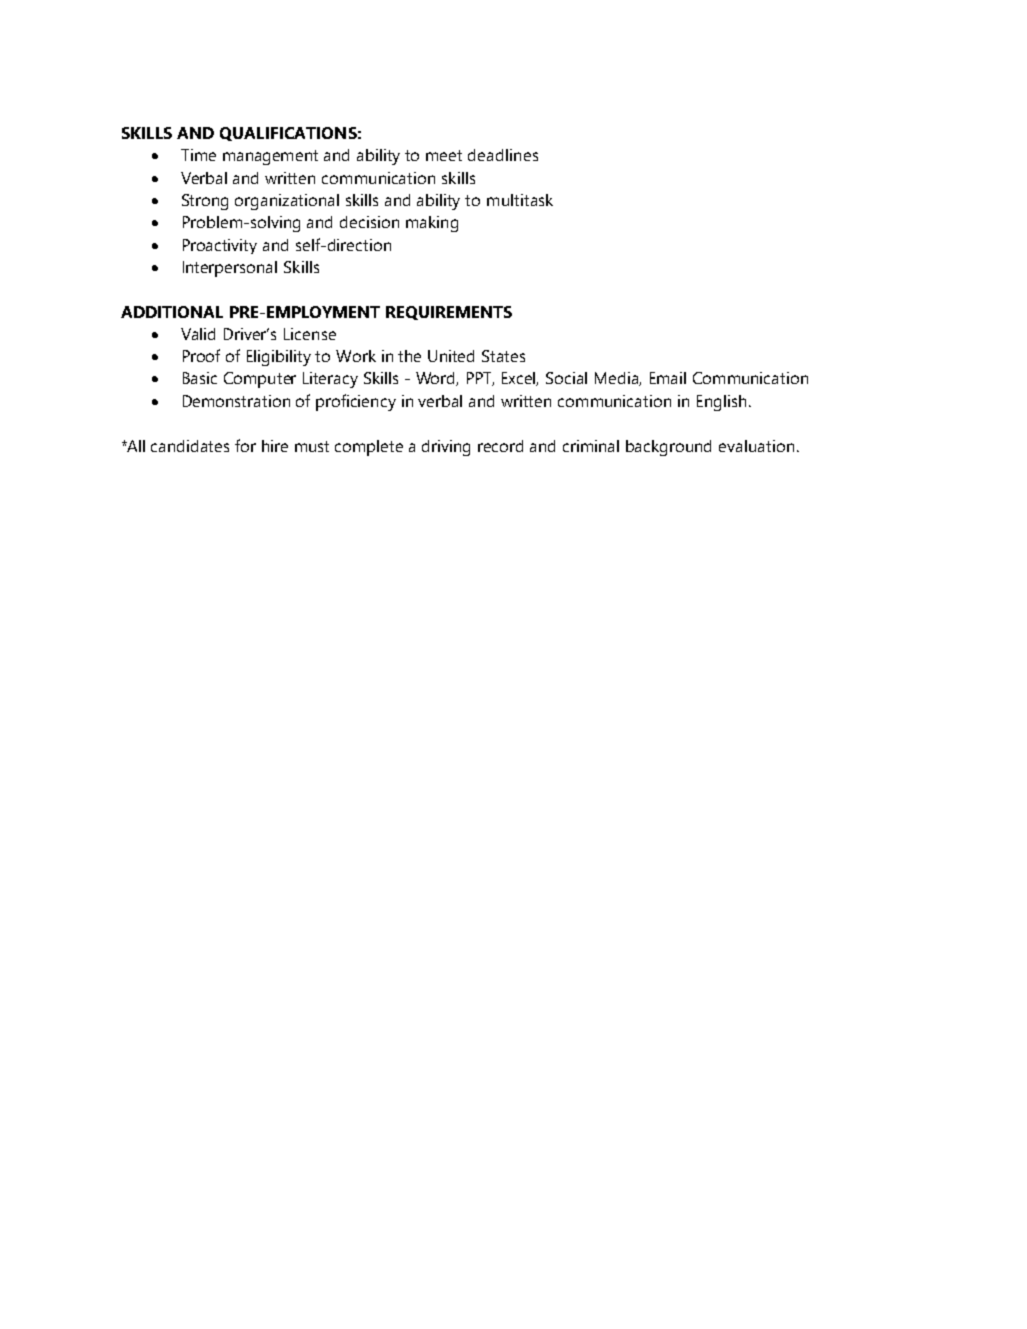  I want to click on deadlines, so click(503, 155).
